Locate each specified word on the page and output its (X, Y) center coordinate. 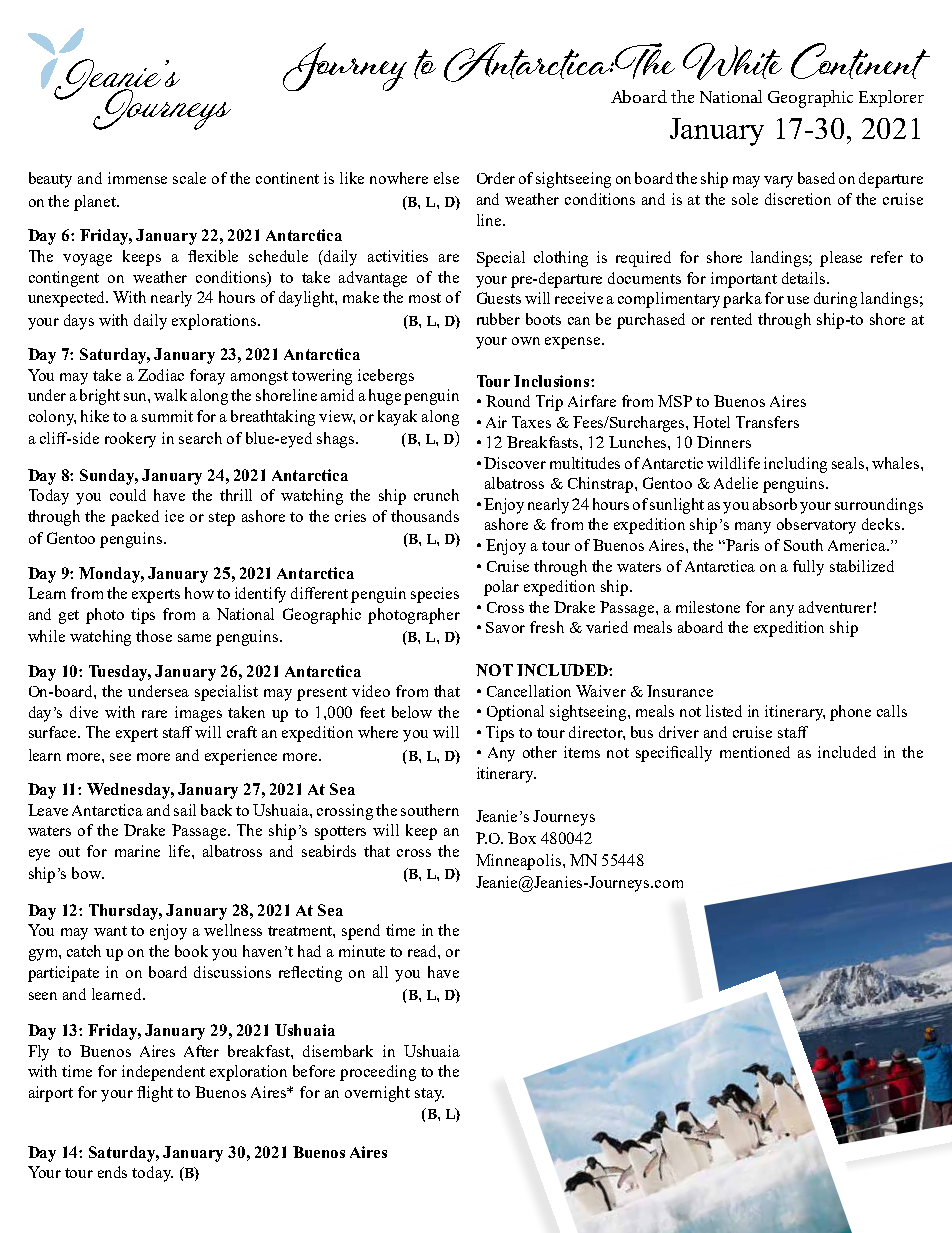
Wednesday (130, 791)
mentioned (755, 752)
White (732, 61)
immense (137, 178)
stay (429, 1095)
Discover (515, 463)
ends (112, 1172)
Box (522, 838)
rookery (130, 440)
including (795, 465)
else (446, 178)
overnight (377, 1094)
